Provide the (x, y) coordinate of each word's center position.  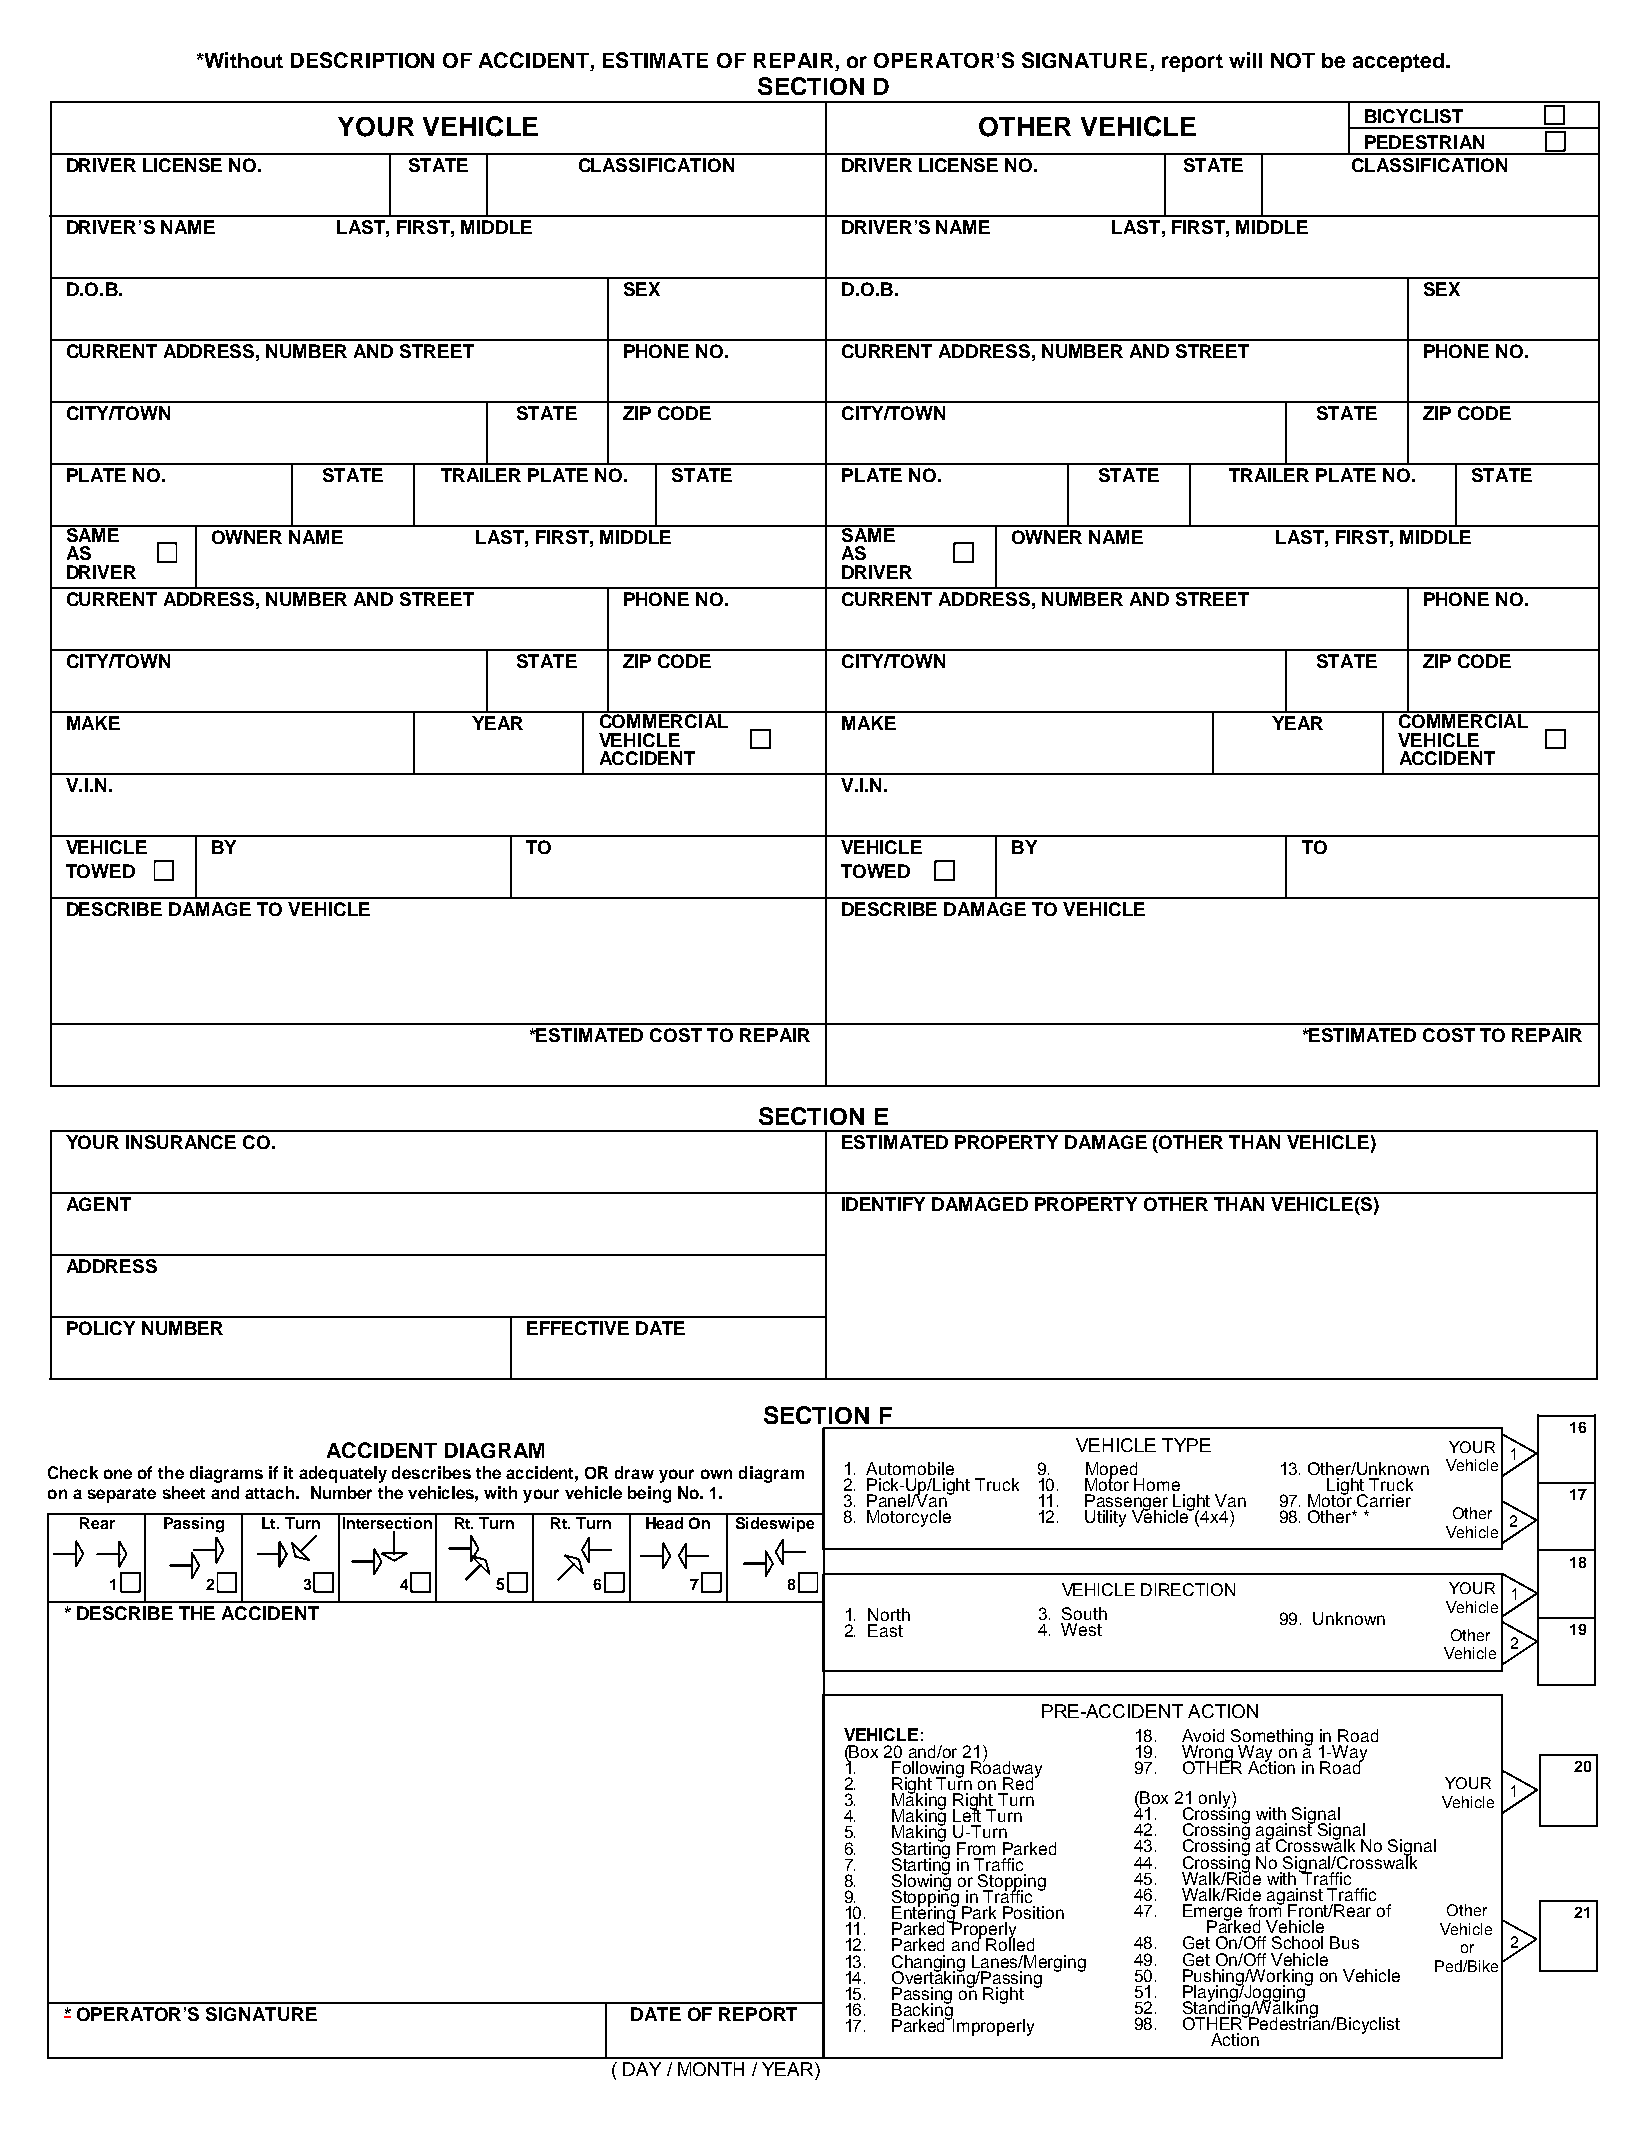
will (1245, 60)
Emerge (1212, 1913)
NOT (1293, 60)
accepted (1398, 62)
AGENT (99, 1204)
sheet (184, 1492)
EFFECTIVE (578, 1328)
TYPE (1186, 1445)
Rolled (1010, 1943)
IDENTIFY (883, 1204)
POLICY (101, 1328)
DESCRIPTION (362, 60)
